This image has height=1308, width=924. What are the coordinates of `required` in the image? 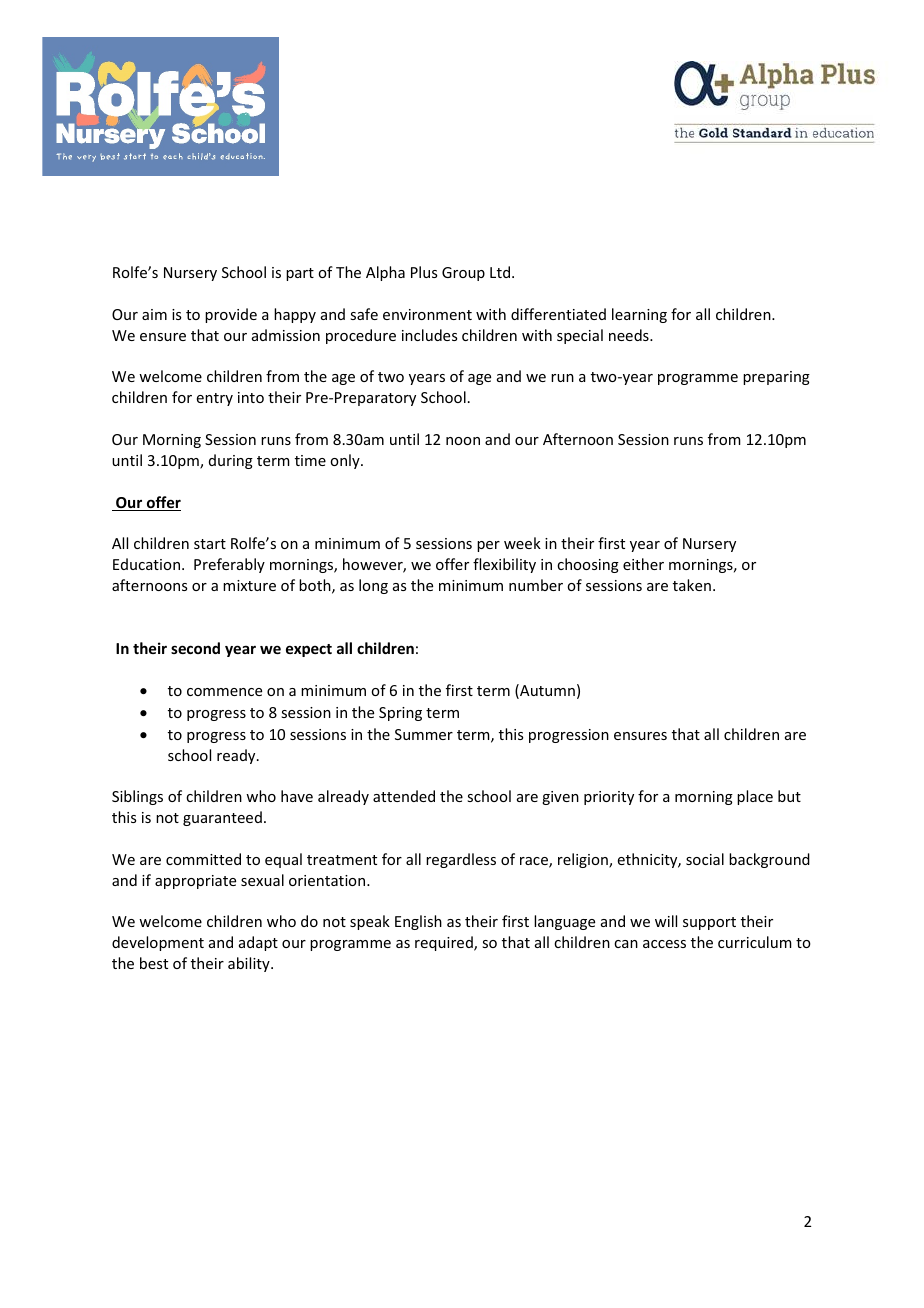 It's located at (445, 943).
